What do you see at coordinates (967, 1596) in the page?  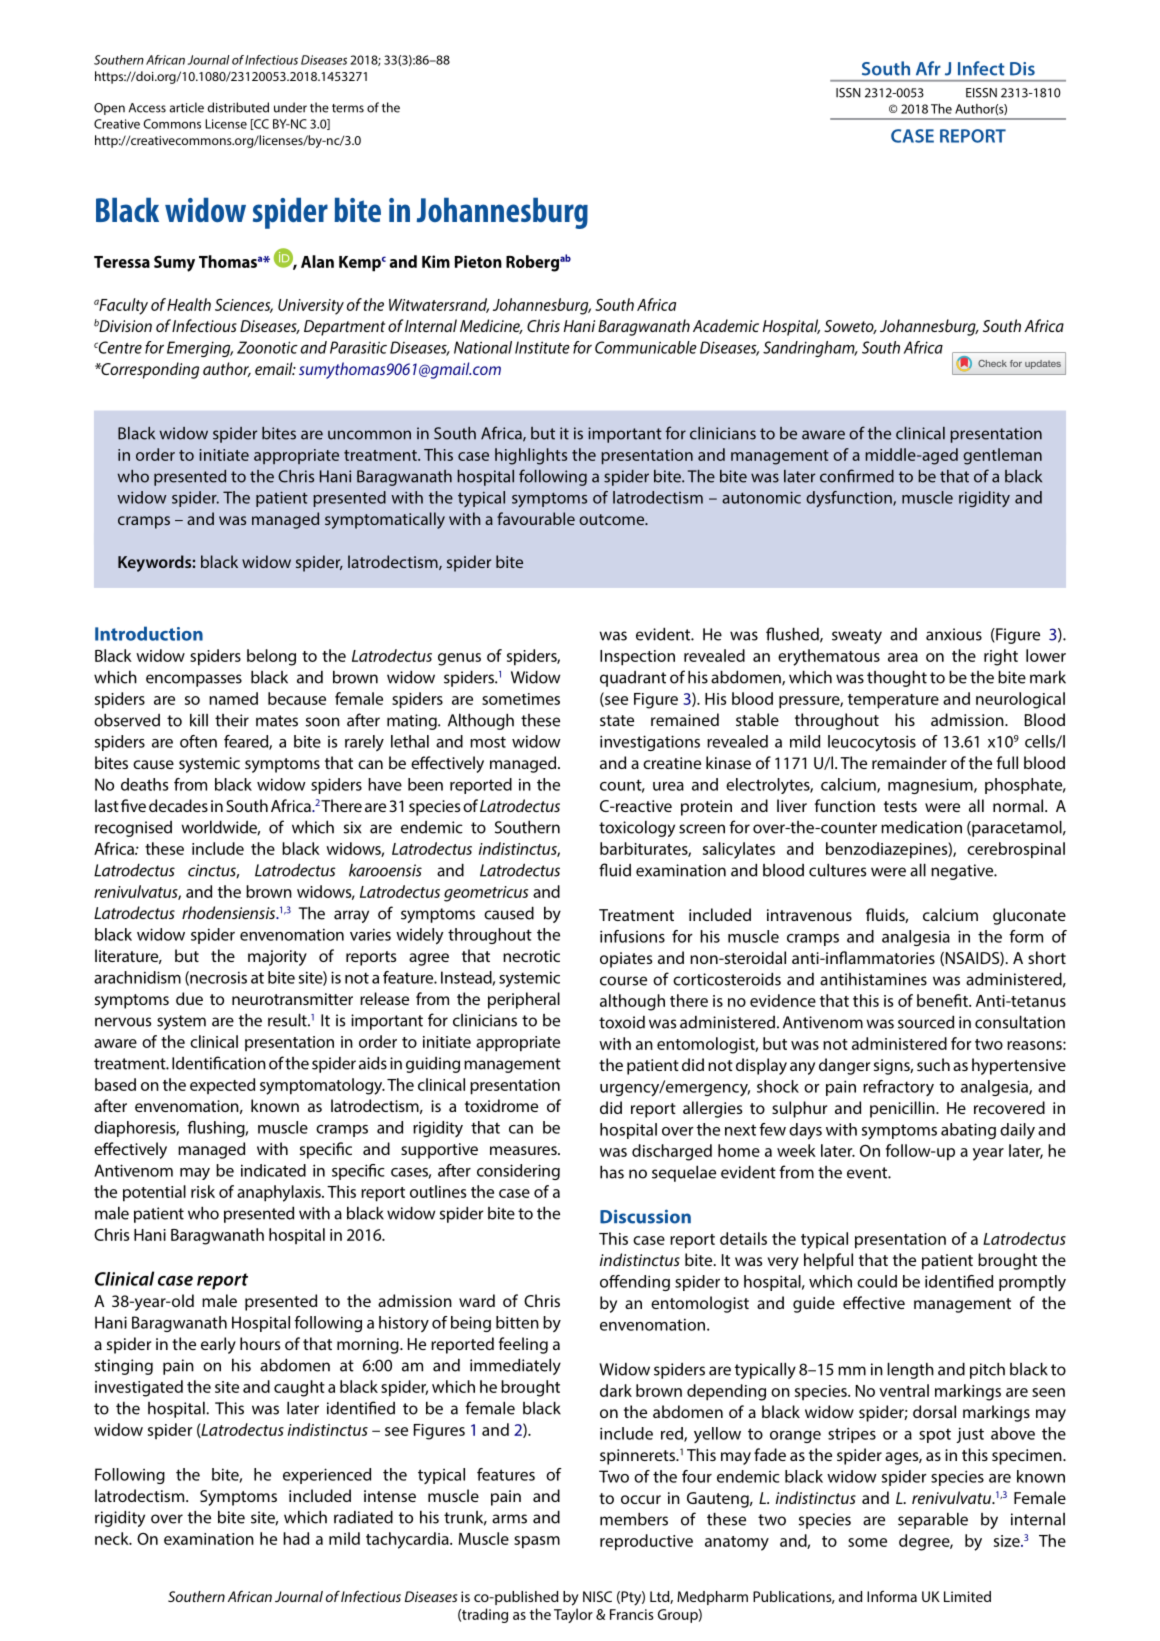 I see `Limited` at bounding box center [967, 1596].
